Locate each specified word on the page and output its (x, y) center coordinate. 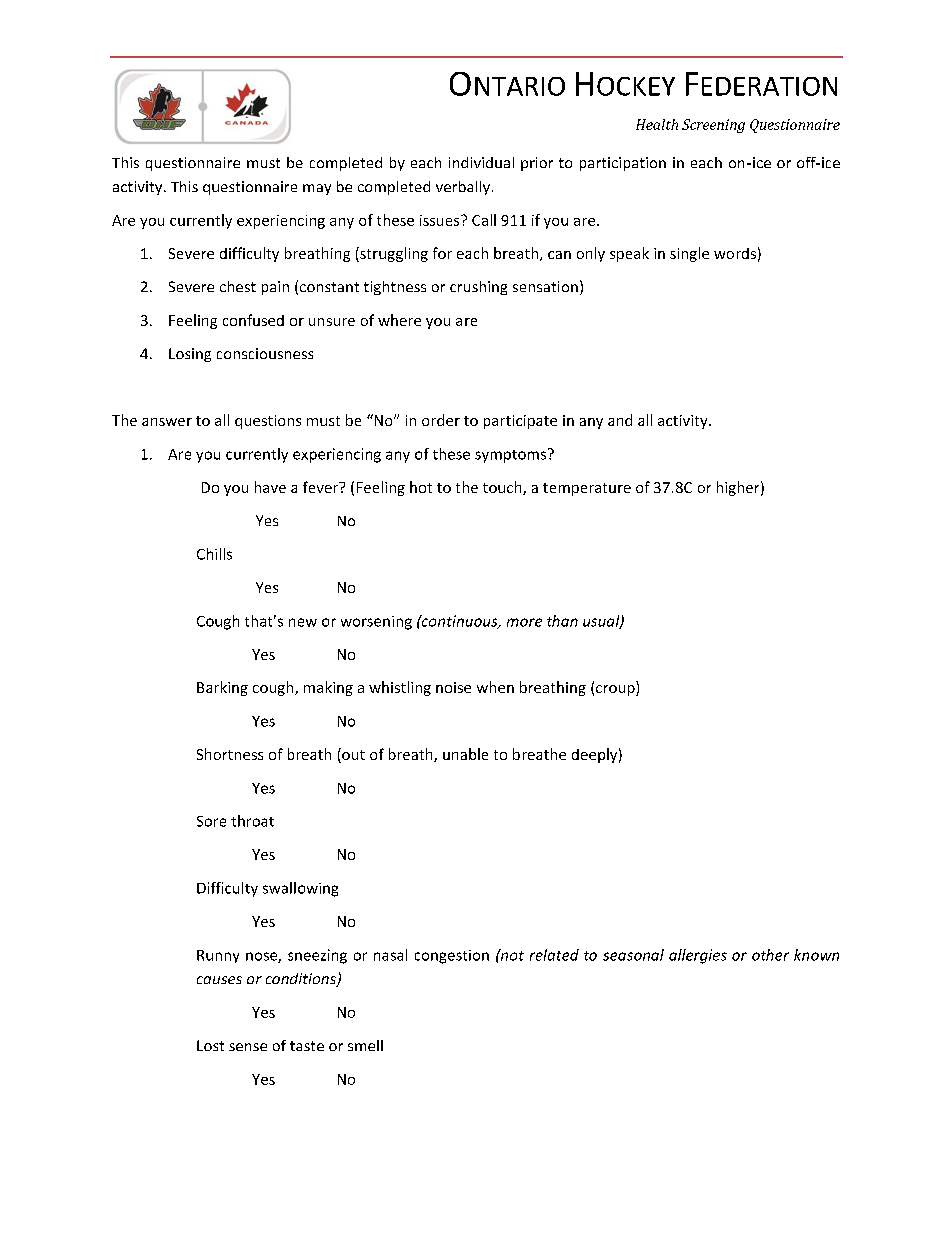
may (317, 189)
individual (481, 162)
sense (248, 1047)
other (770, 955)
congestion (452, 957)
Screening (713, 126)
